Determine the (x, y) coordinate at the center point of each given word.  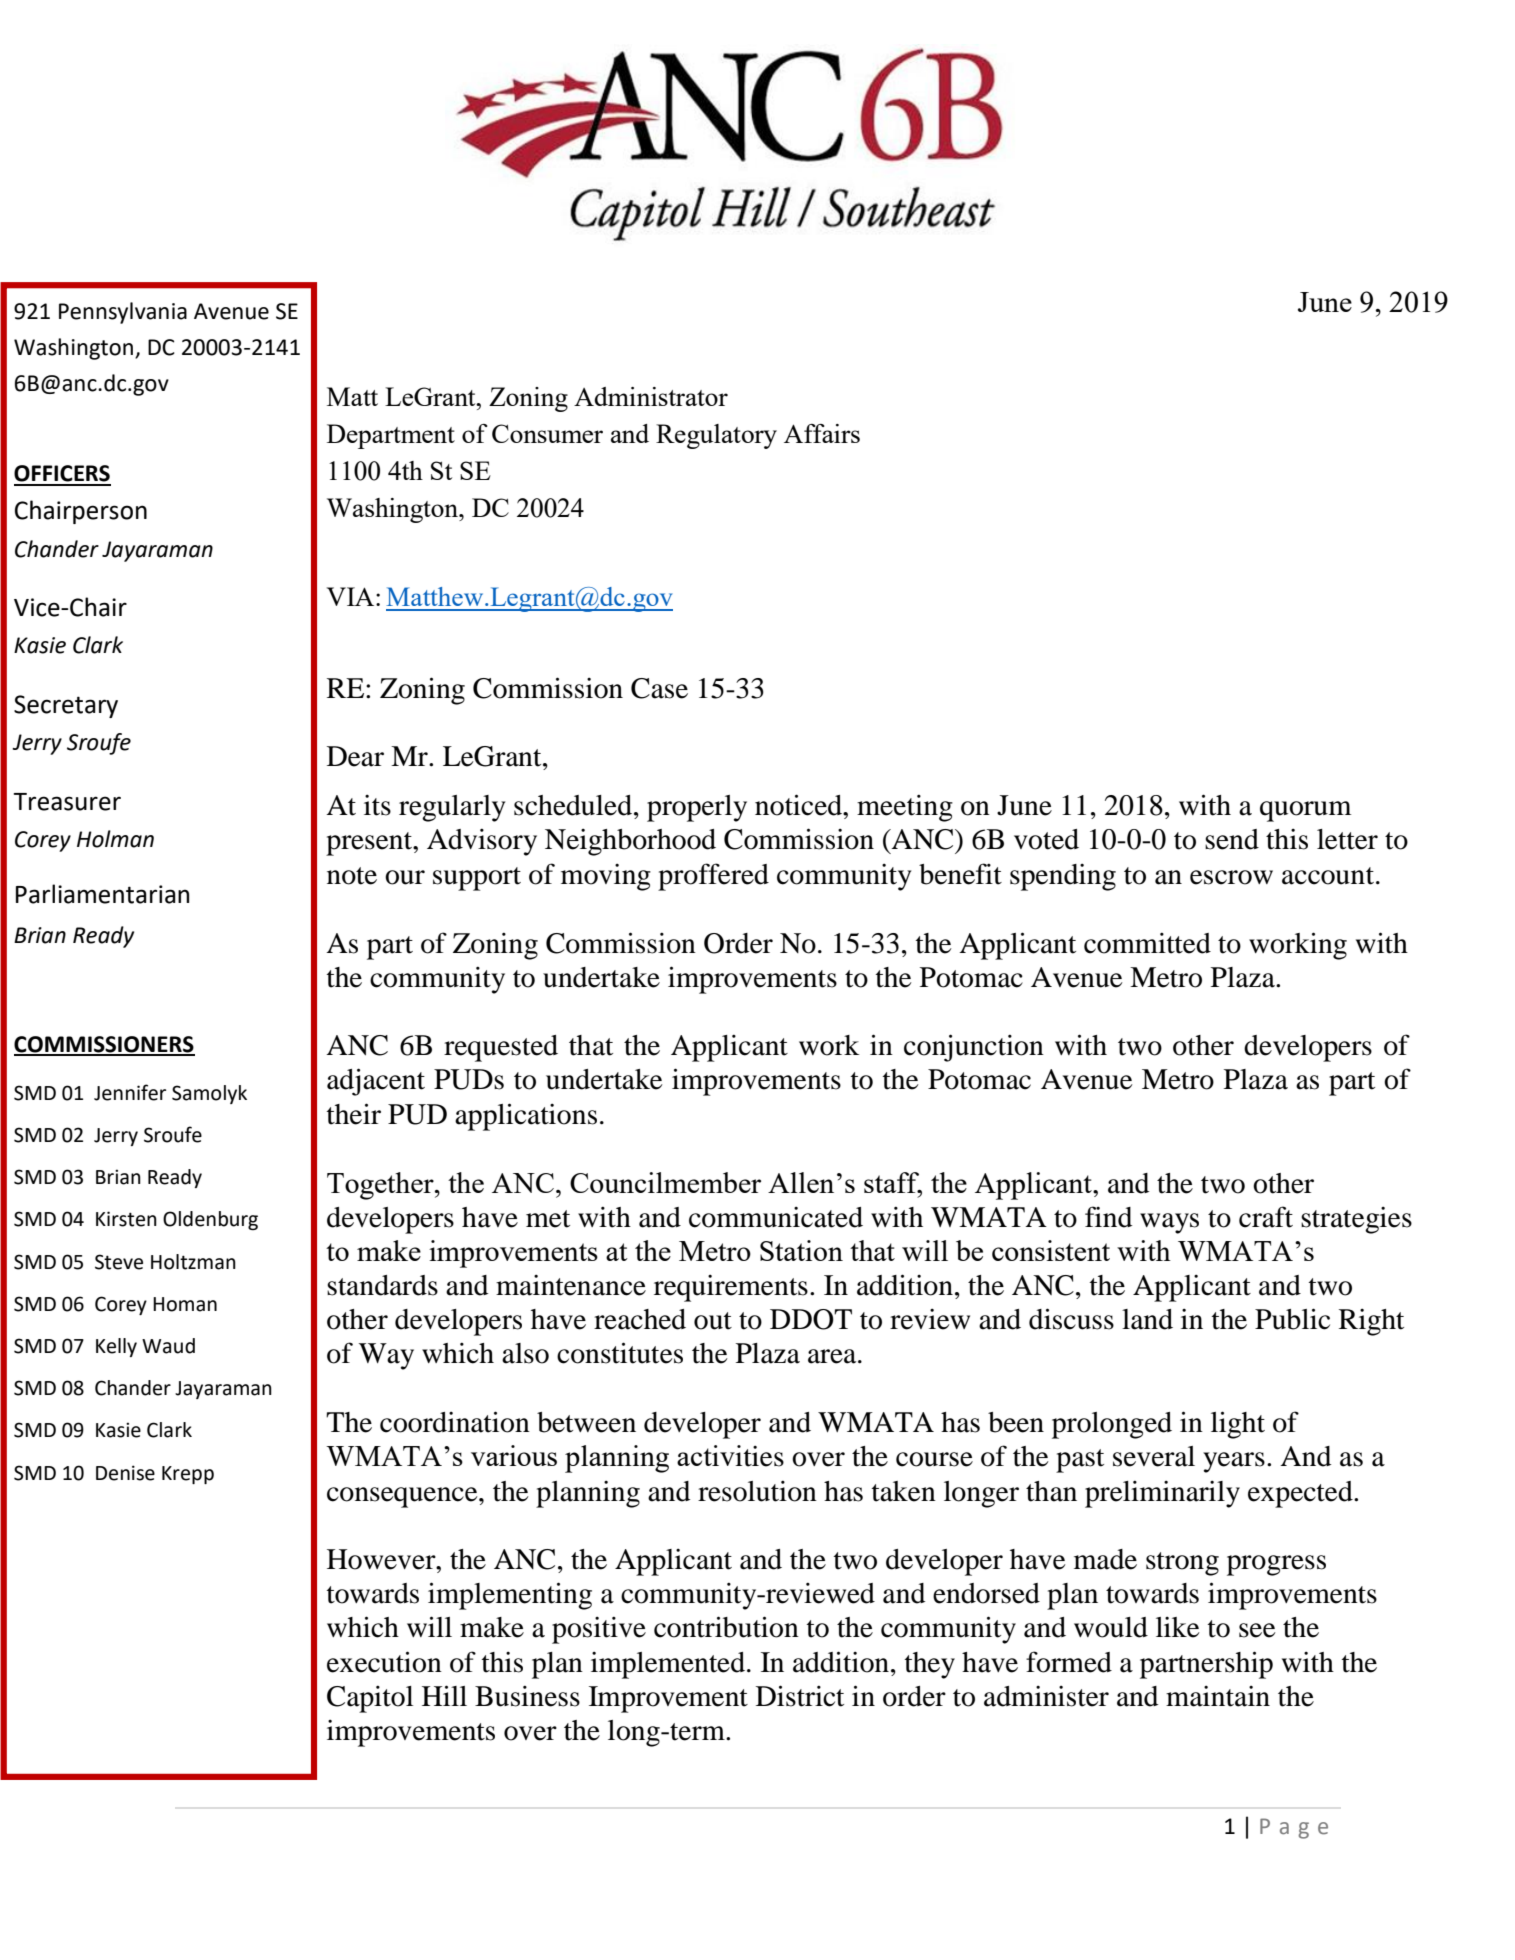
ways (1169, 1223)
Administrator (651, 396)
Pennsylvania (123, 313)
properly (697, 808)
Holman (115, 839)
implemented (669, 1665)
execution (384, 1662)
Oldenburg (210, 1220)
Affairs (822, 433)
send (1232, 839)
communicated (776, 1217)
